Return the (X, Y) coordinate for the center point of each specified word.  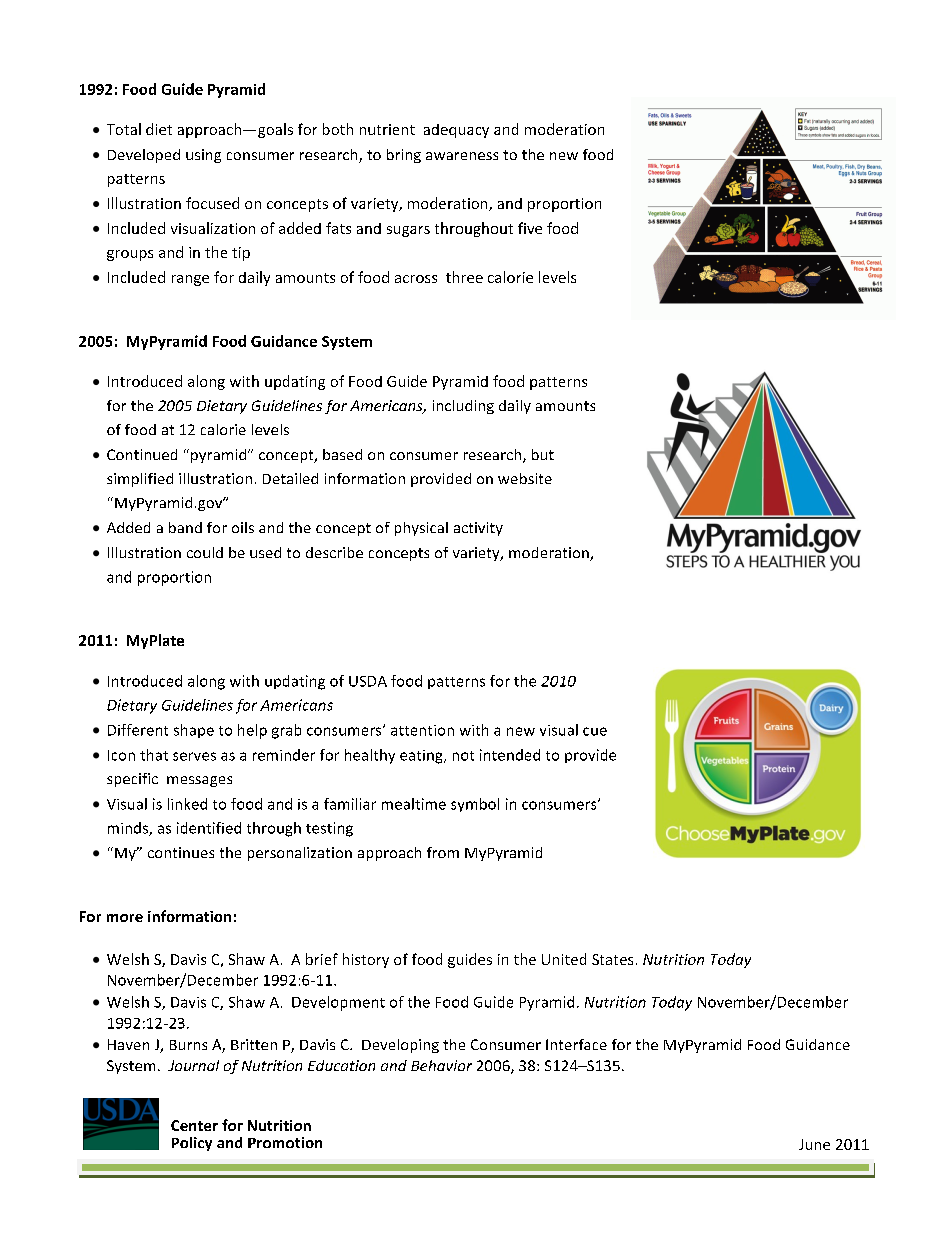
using (203, 156)
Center (194, 1125)
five (530, 228)
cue (595, 731)
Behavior (441, 1065)
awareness (462, 156)
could (205, 552)
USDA (368, 681)
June (814, 1144)
